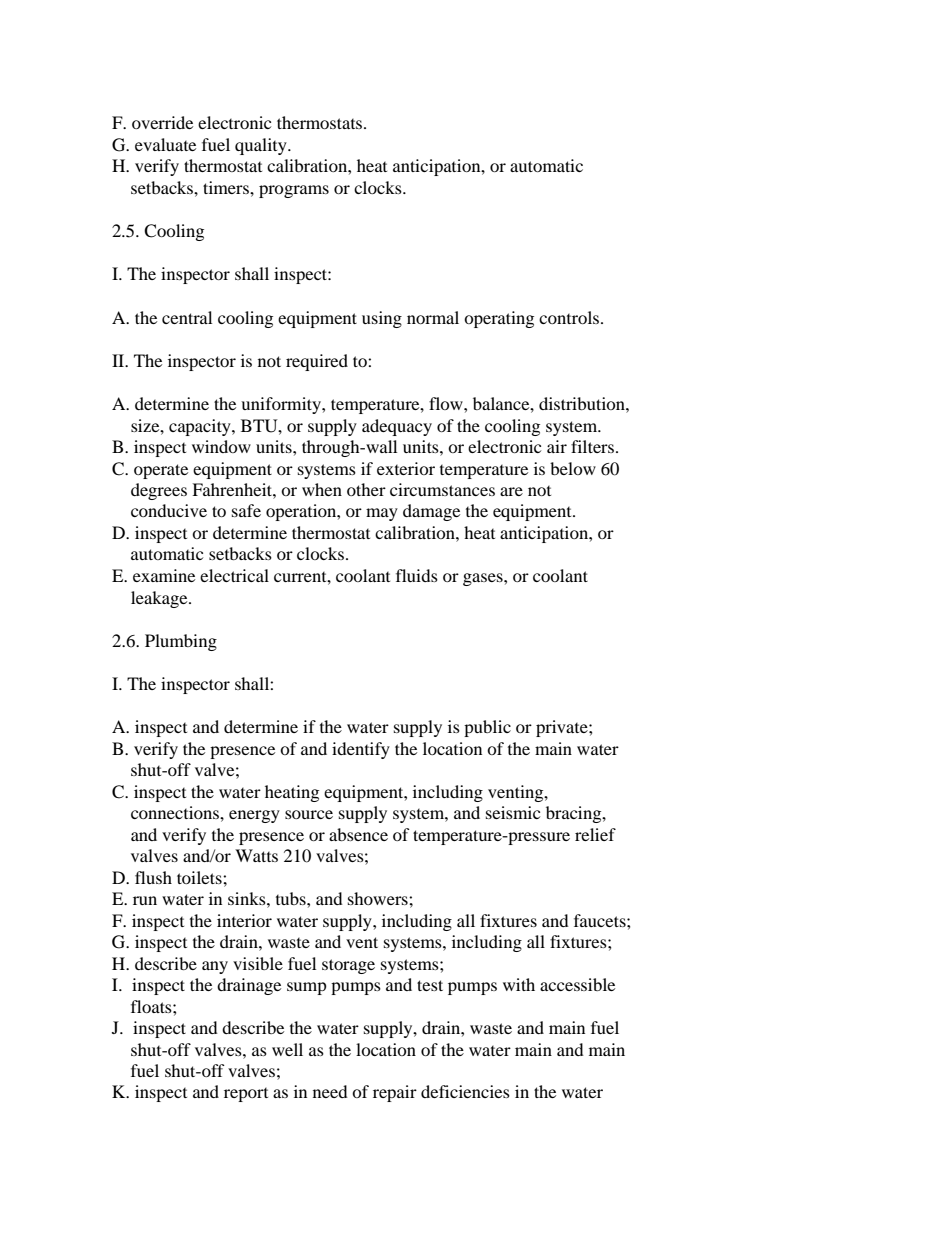 Image resolution: width=952 pixels, height=1233 pixels. What do you see at coordinates (484, 579) in the page?
I see `gases` at bounding box center [484, 579].
